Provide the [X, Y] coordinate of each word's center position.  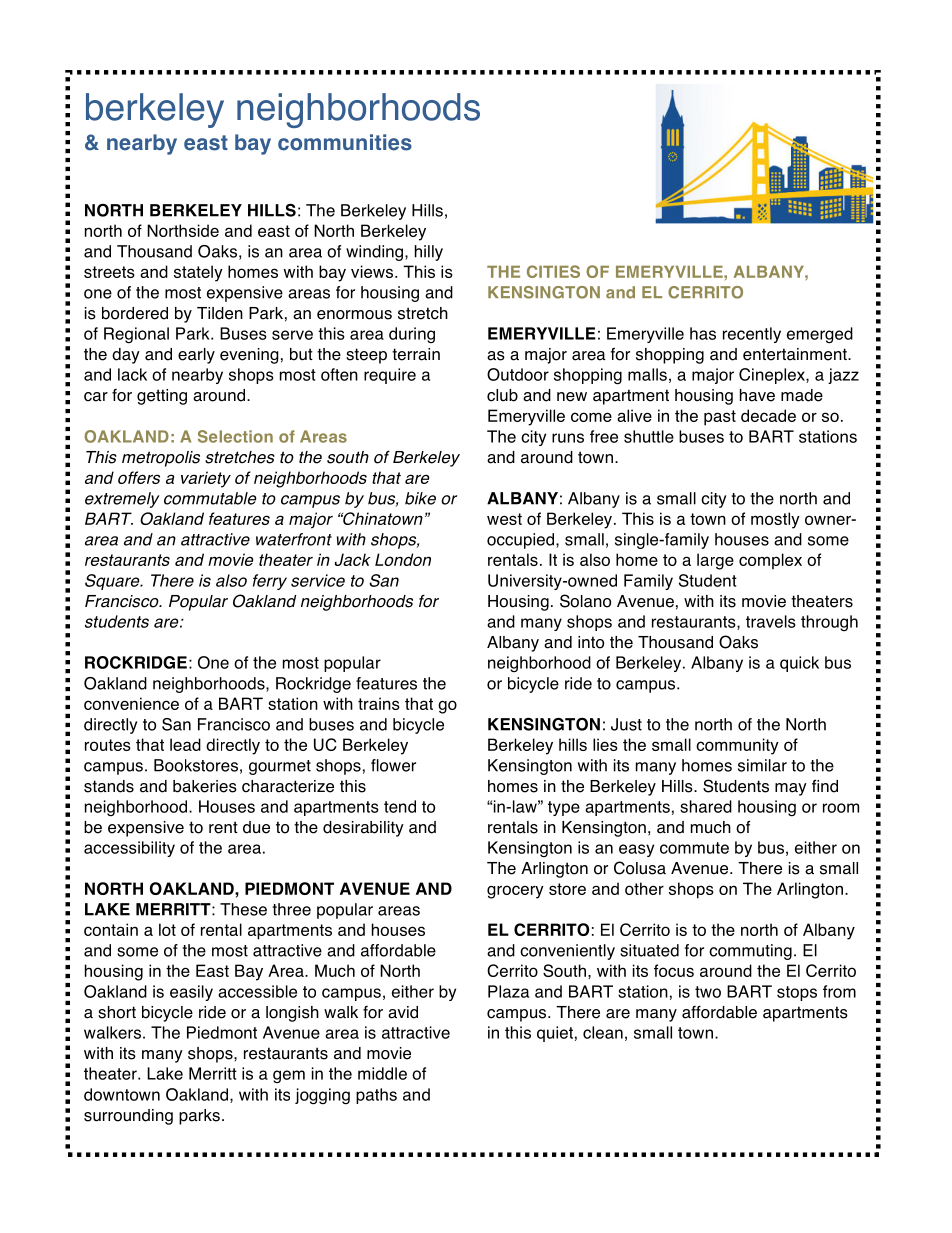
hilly [429, 253]
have [757, 395]
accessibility [129, 849]
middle [382, 1073]
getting [162, 397]
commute [694, 848]
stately [198, 273]
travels [771, 621]
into [591, 642]
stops [797, 993]
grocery [515, 892]
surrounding [128, 1117]
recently [752, 335]
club [502, 395]
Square [113, 582]
